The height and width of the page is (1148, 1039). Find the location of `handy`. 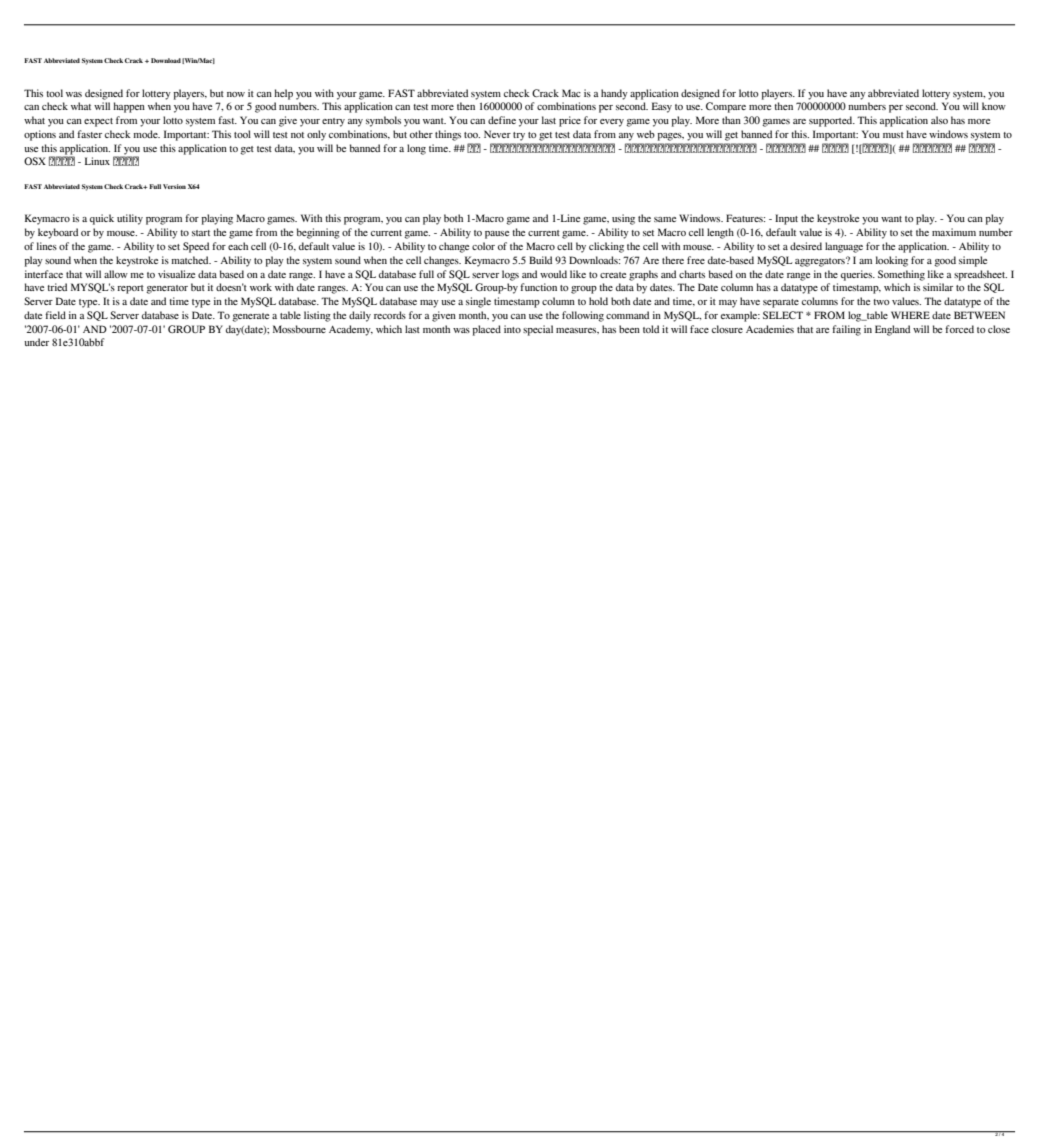

handy is located at coordinates (614, 94).
